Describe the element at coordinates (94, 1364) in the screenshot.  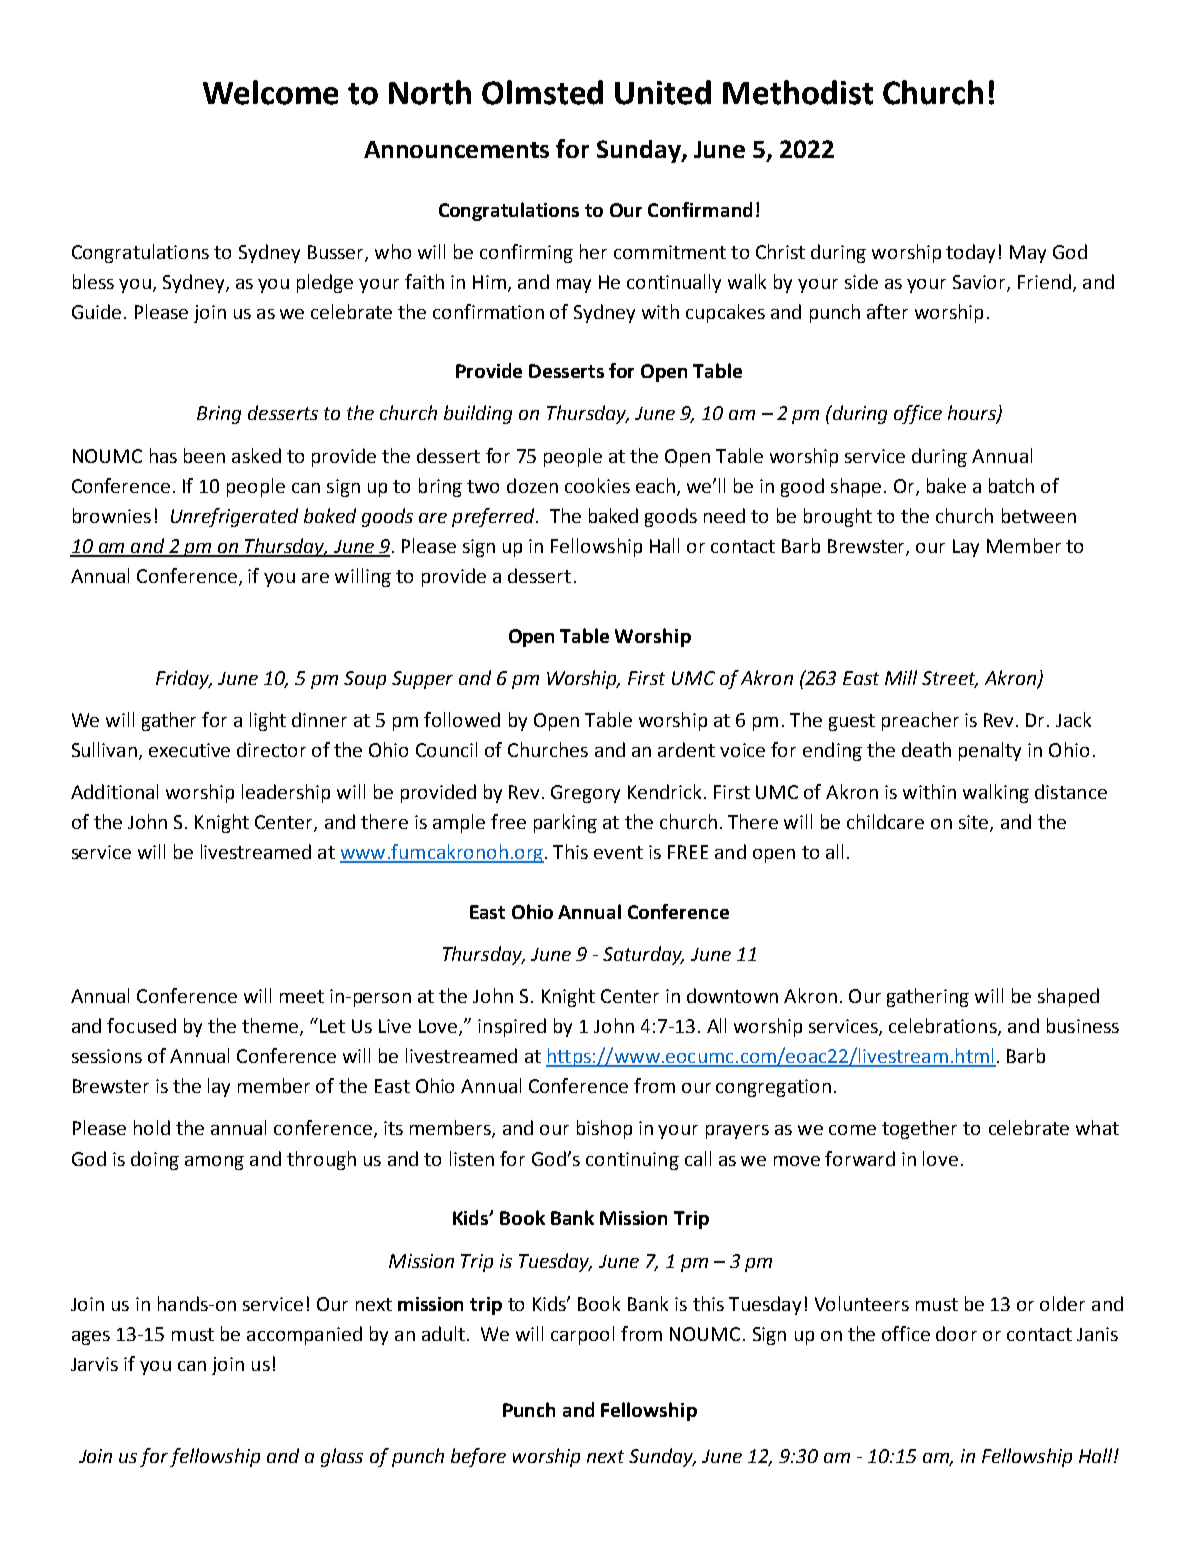
I see `Jarvis` at that location.
